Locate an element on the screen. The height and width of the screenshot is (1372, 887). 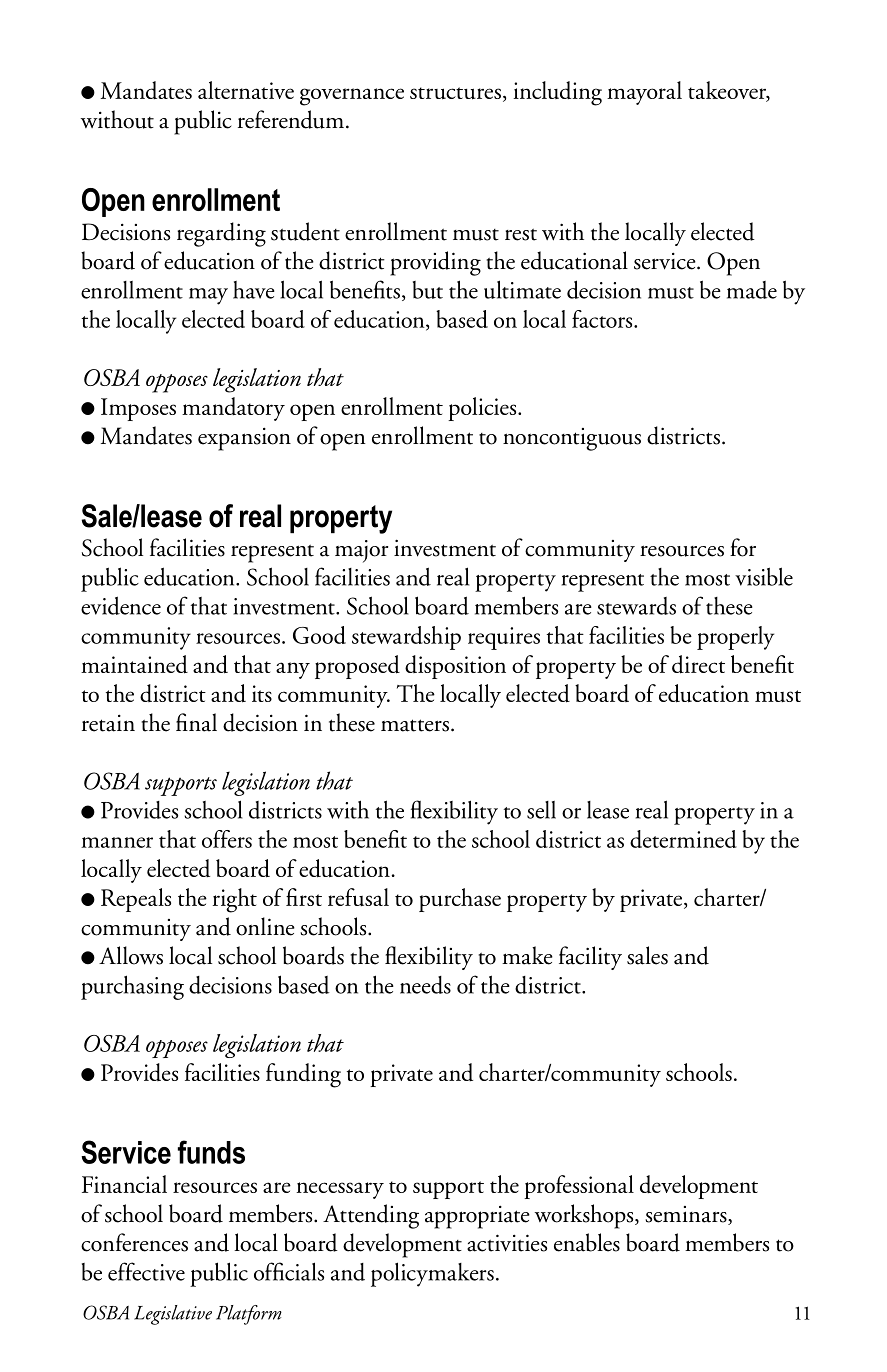
final is located at coordinates (196, 722).
